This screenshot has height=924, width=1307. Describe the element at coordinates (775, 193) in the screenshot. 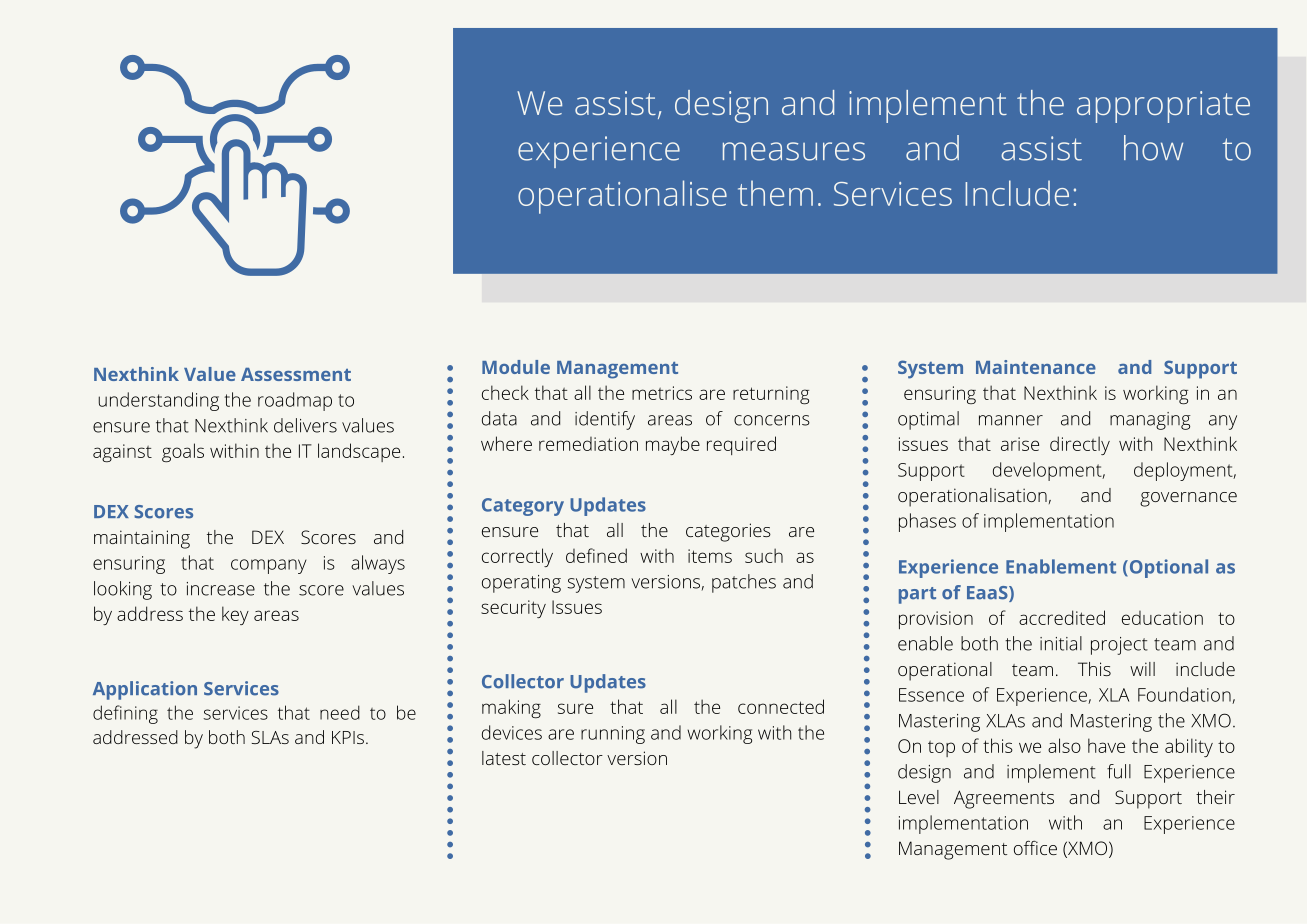

I see `them` at that location.
